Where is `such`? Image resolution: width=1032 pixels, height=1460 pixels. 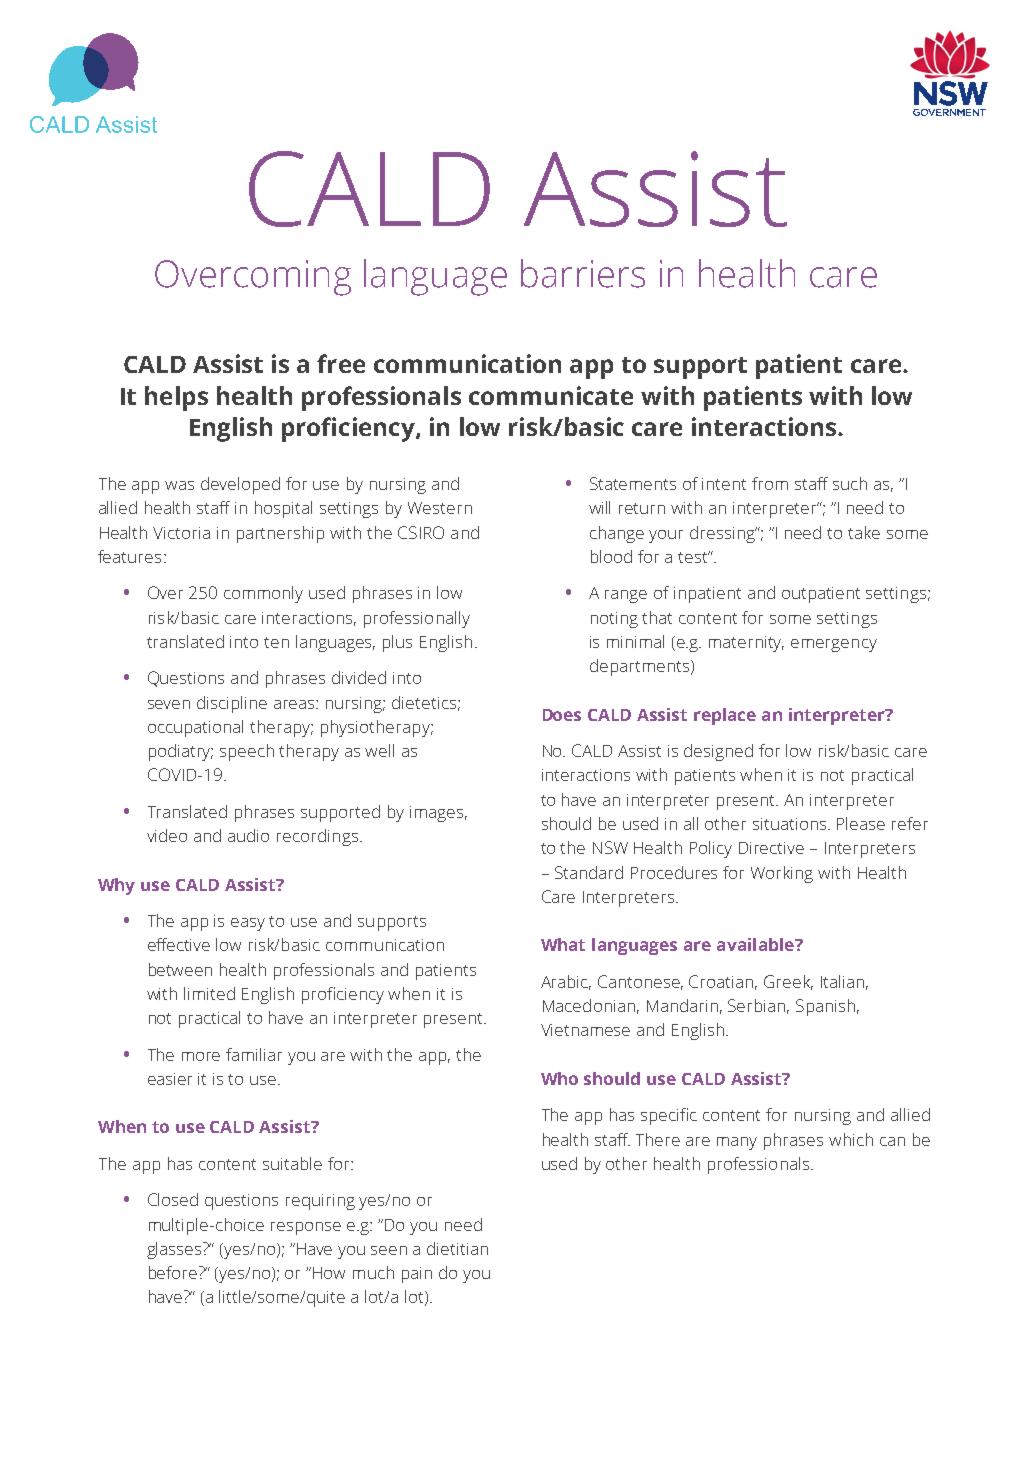 such is located at coordinates (850, 483).
